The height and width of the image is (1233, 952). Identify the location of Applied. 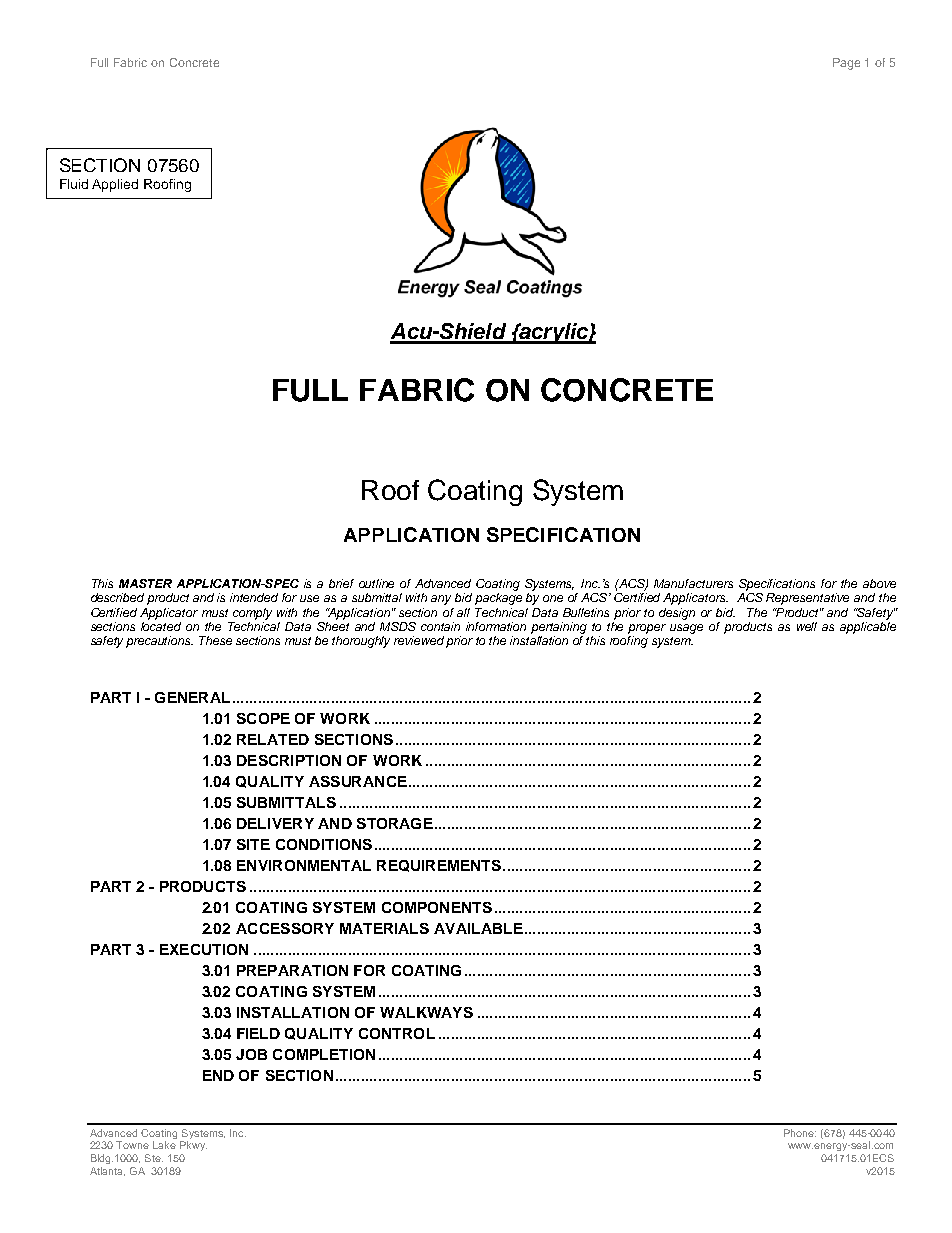
(115, 185).
